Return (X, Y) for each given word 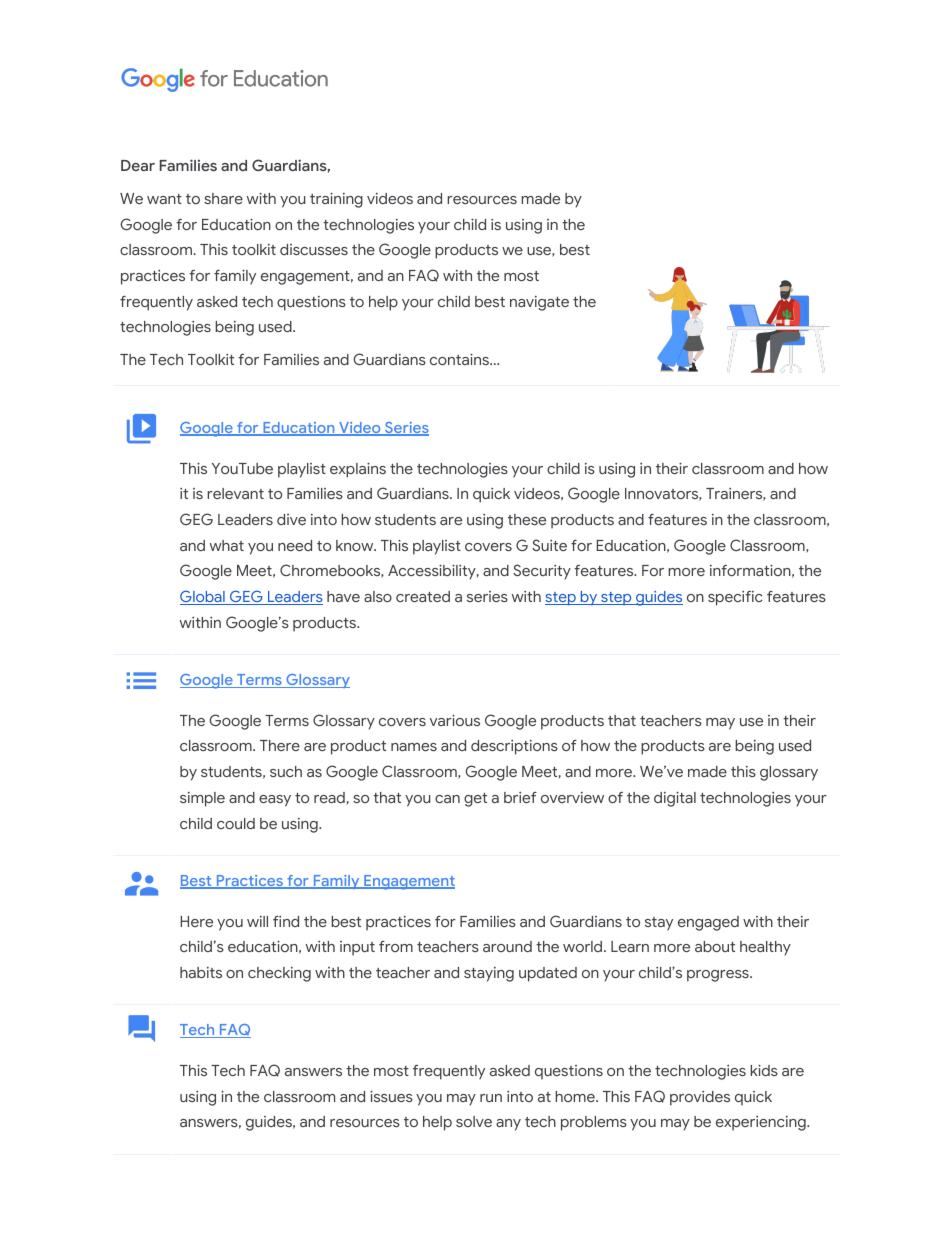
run (491, 1098)
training (336, 200)
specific (735, 598)
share (223, 198)
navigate (539, 303)
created (423, 596)
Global (203, 597)
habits (201, 972)
